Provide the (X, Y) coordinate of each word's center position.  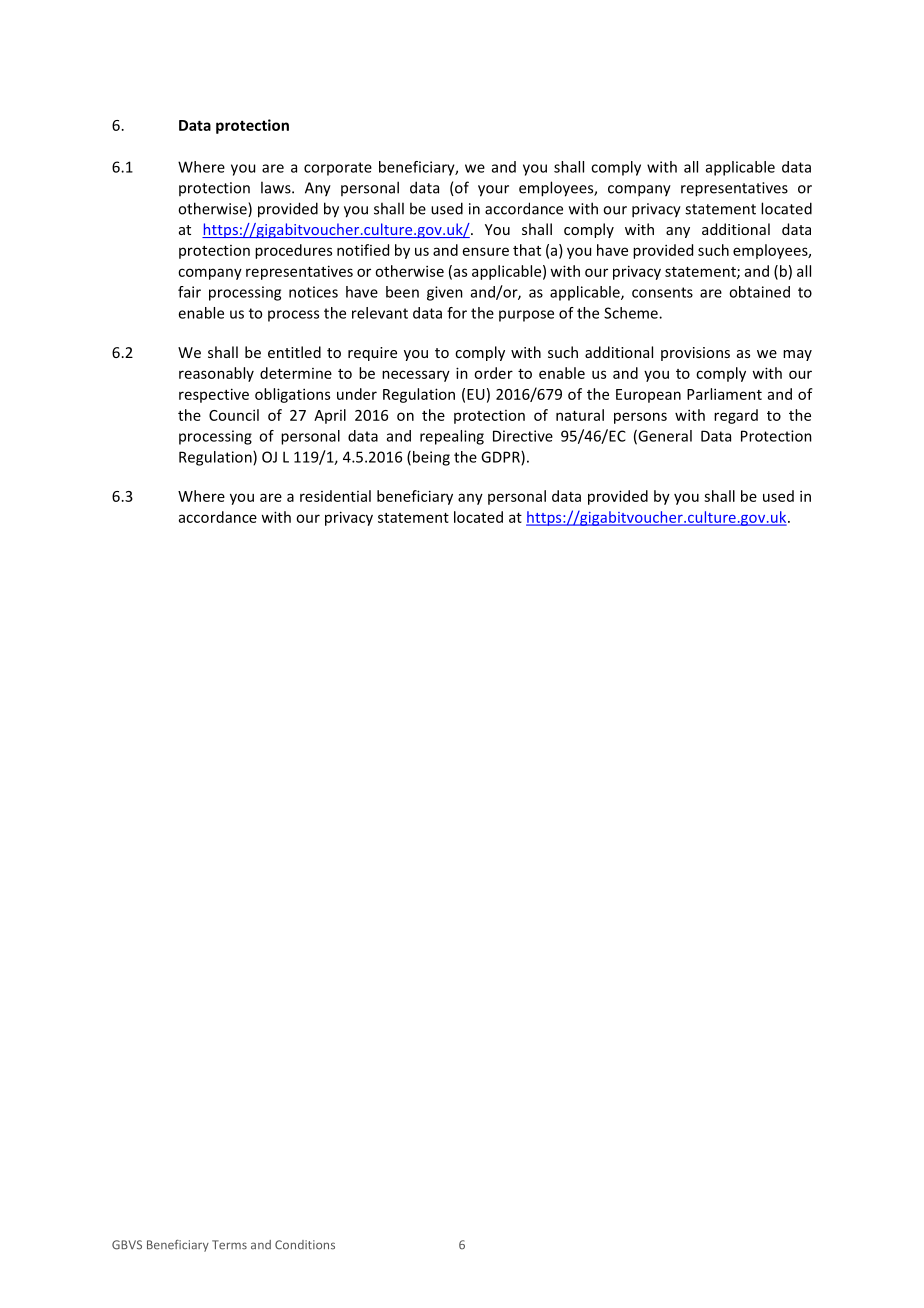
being (431, 458)
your (493, 191)
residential (335, 496)
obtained (759, 292)
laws (277, 187)
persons (640, 418)
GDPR (501, 458)
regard (736, 416)
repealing (452, 437)
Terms (229, 1245)
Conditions (305, 1245)
